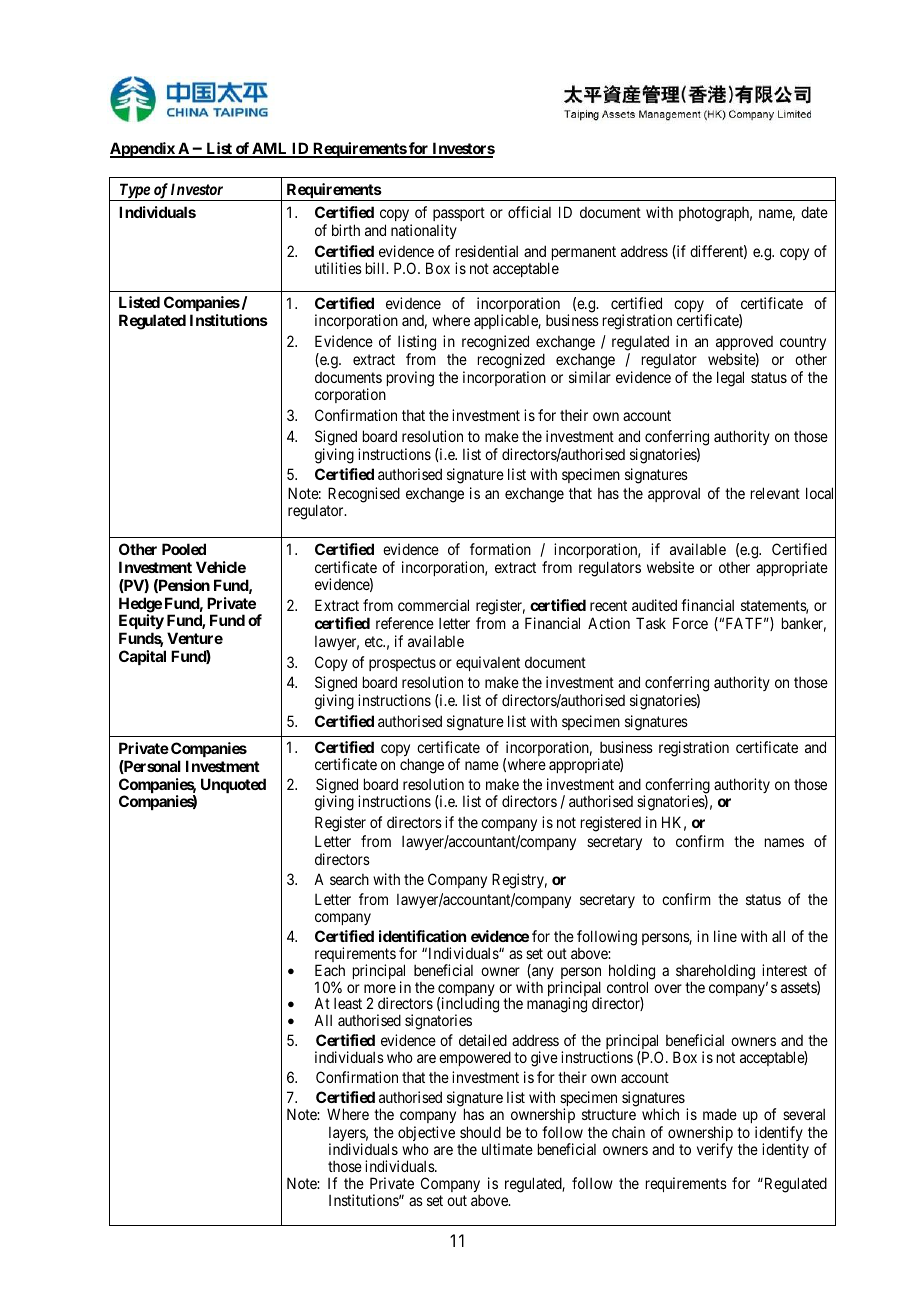  Describe the element at coordinates (529, 212) in the screenshot. I see `official` at that location.
